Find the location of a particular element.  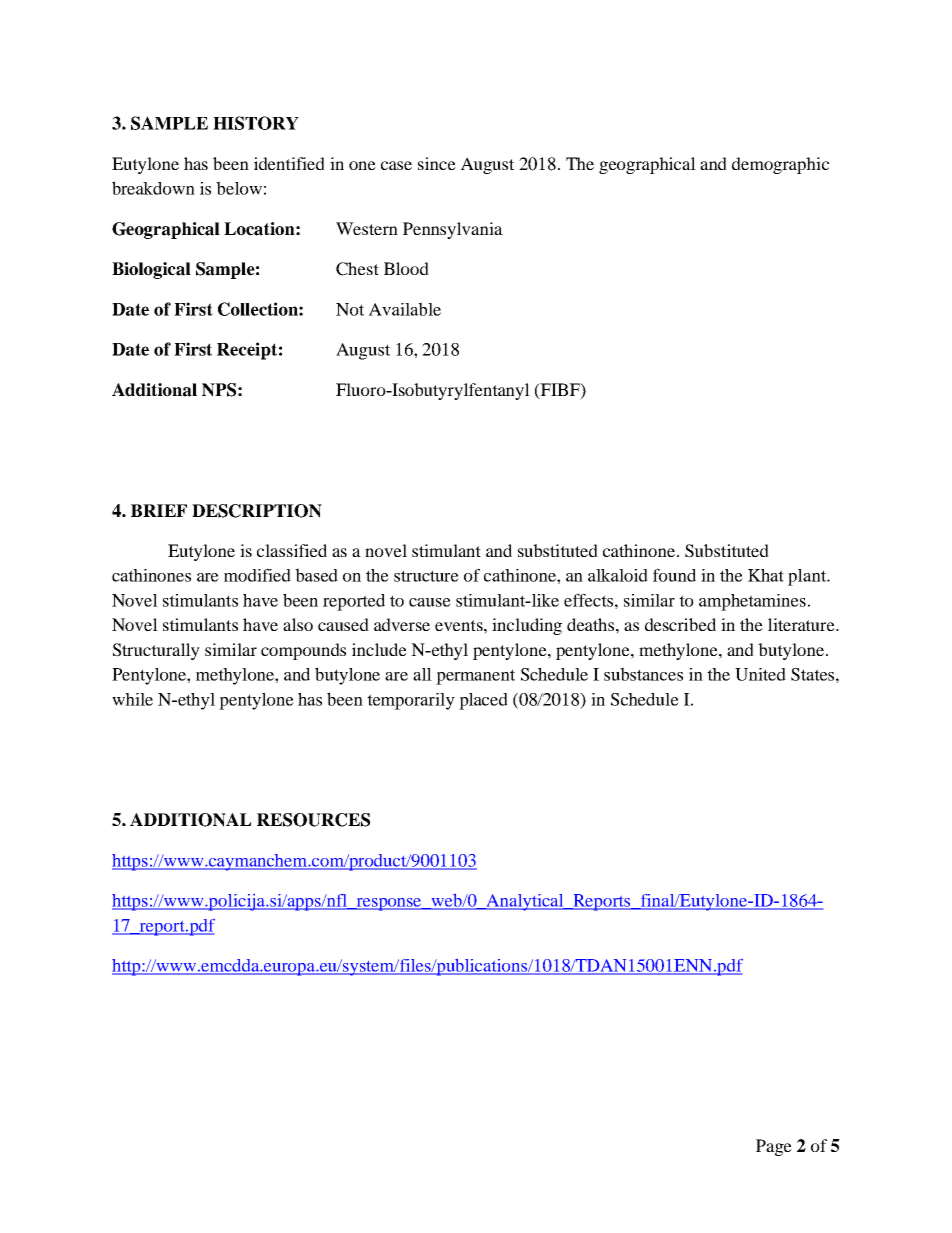

United is located at coordinates (760, 674).
